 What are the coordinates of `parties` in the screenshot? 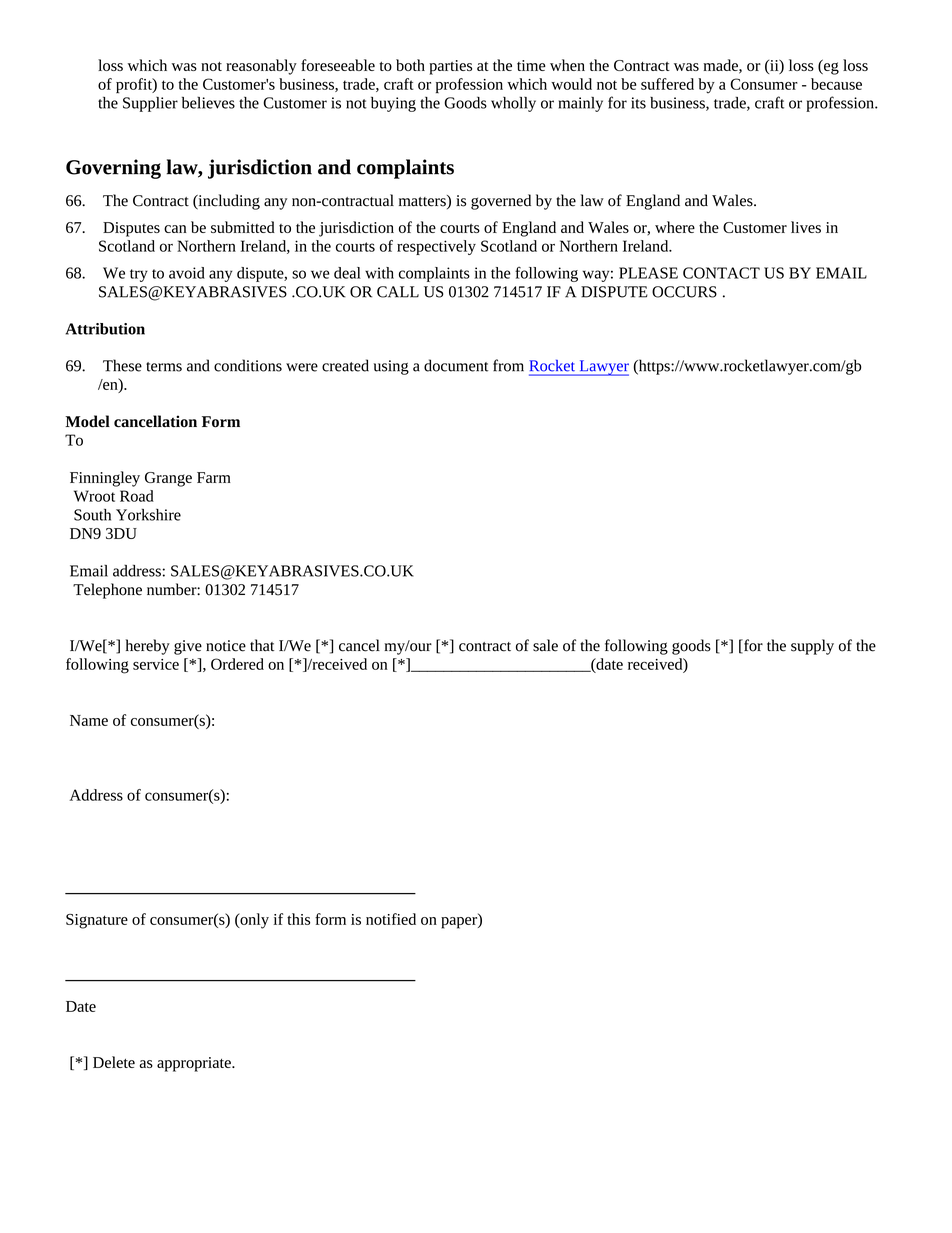 It's located at (450, 67).
